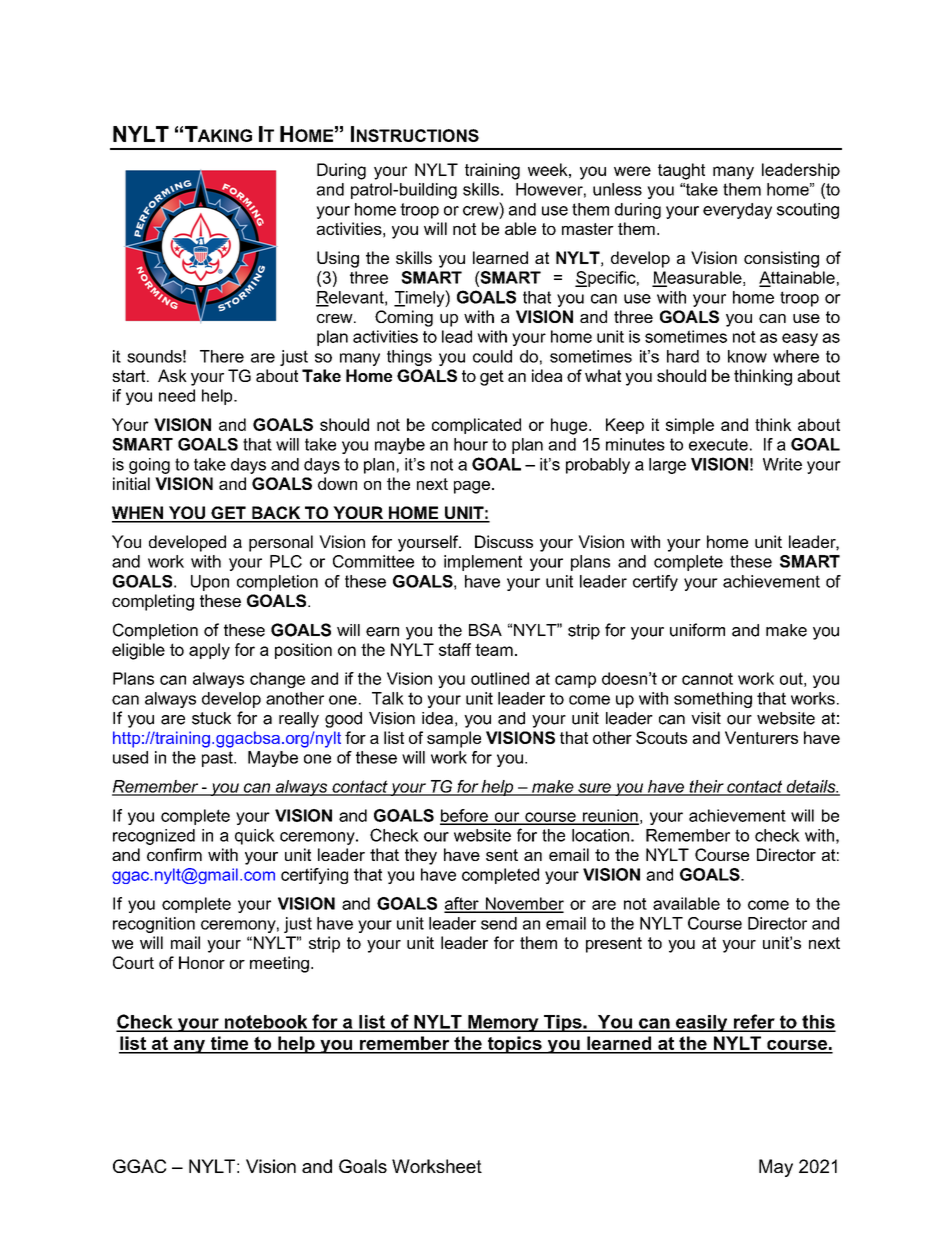 This page has height=1233, width=952. Describe the element at coordinates (706, 718) in the page. I see `visit` at that location.
